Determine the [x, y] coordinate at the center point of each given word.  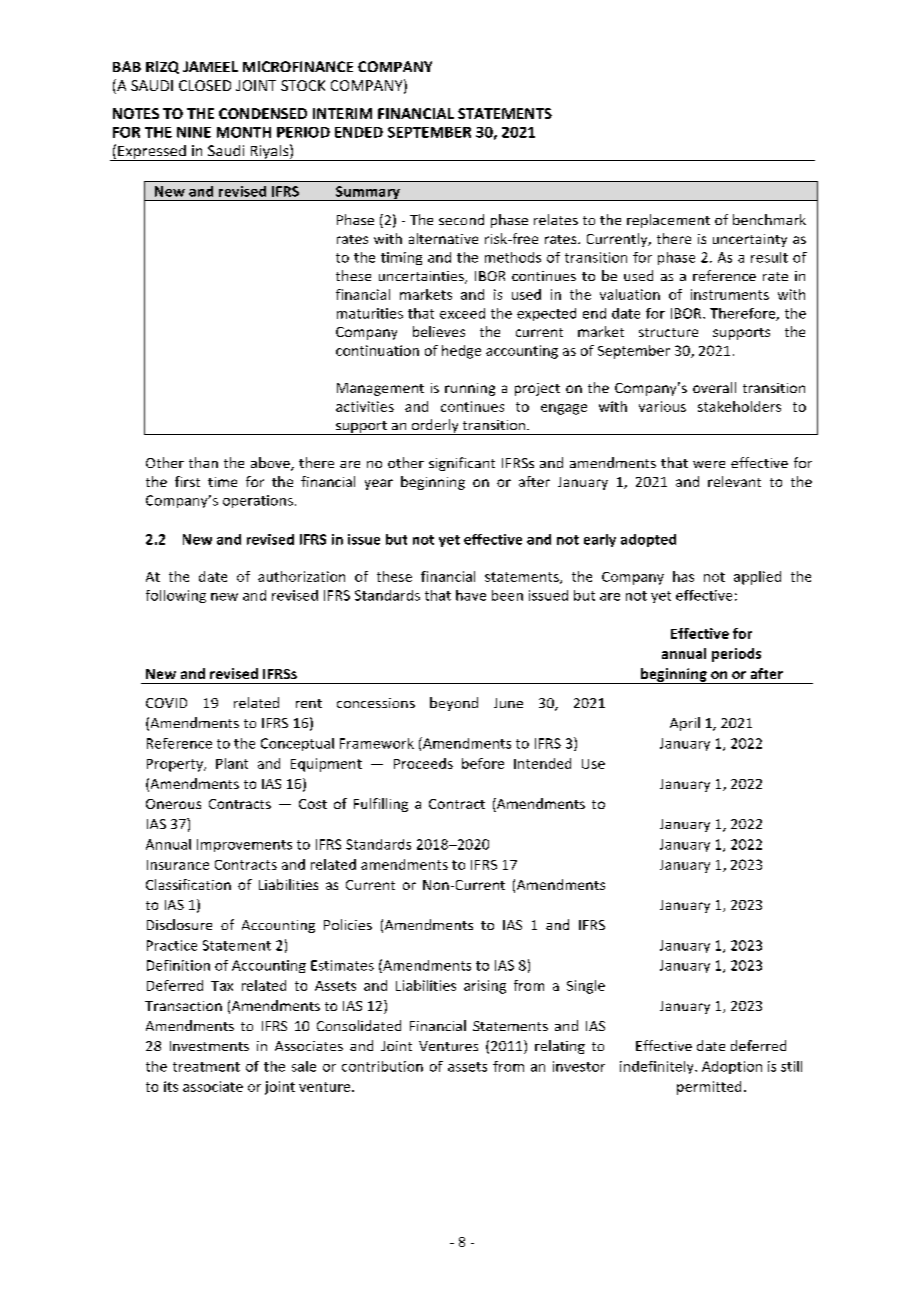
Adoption [732, 1067]
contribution [382, 1066]
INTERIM [342, 113]
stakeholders [739, 406]
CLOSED [205, 85]
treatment [206, 1067]
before [483, 763]
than [203, 462]
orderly [435, 427]
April [685, 724]
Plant [232, 763]
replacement [668, 221]
